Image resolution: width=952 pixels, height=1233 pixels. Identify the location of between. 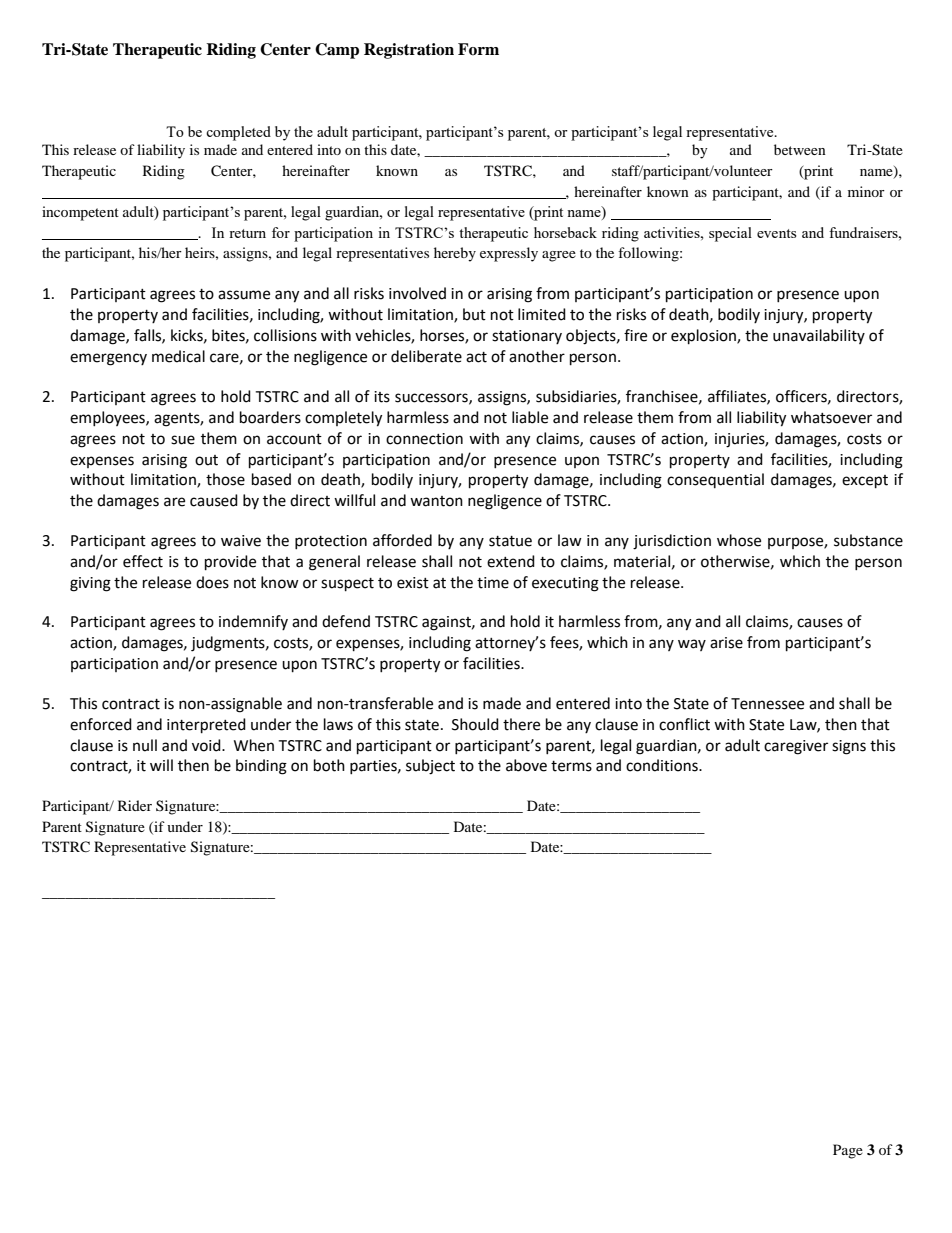
(800, 149).
